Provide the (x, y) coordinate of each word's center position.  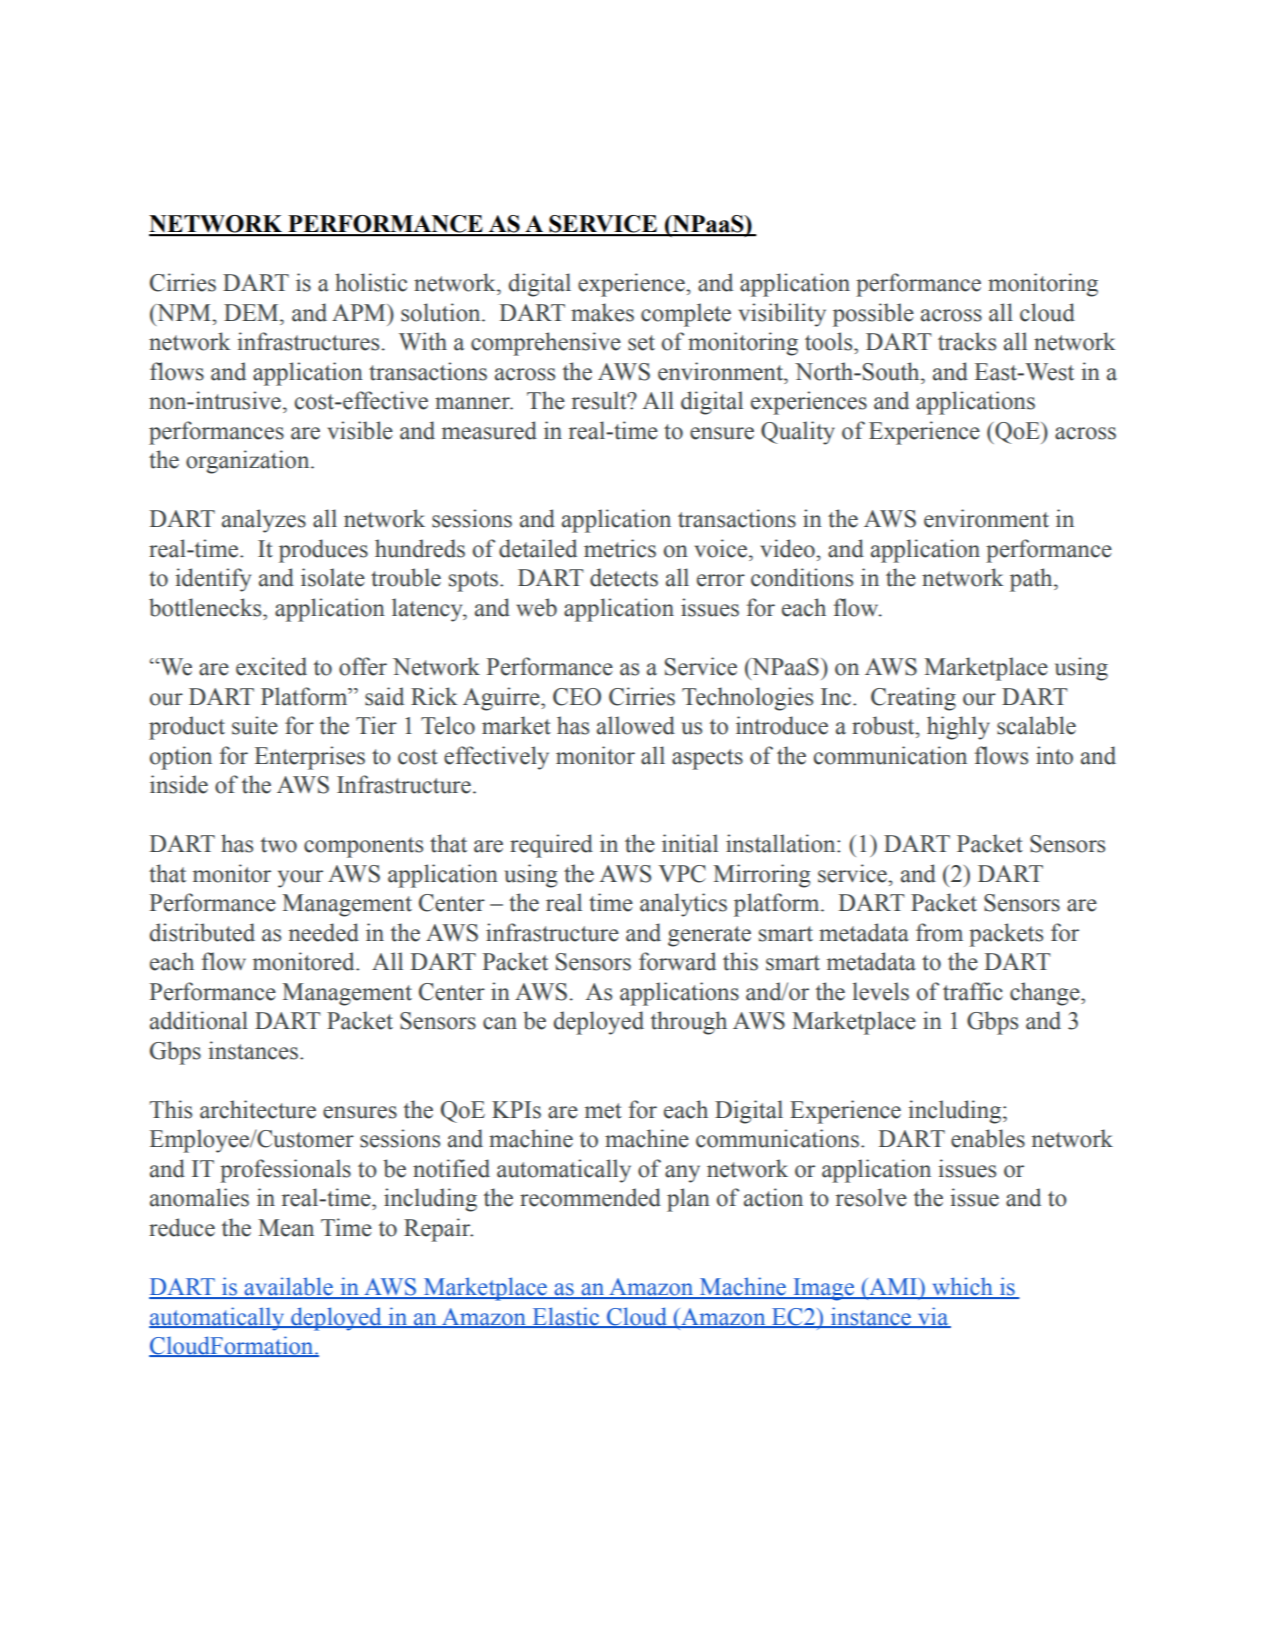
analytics (683, 905)
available (288, 1287)
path (1032, 580)
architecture (258, 1109)
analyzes (264, 521)
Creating (913, 699)
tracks (967, 341)
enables (988, 1138)
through (689, 1023)
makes (602, 312)
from (939, 932)
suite (255, 725)
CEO (577, 697)
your (300, 879)
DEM (252, 312)
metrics (620, 548)
